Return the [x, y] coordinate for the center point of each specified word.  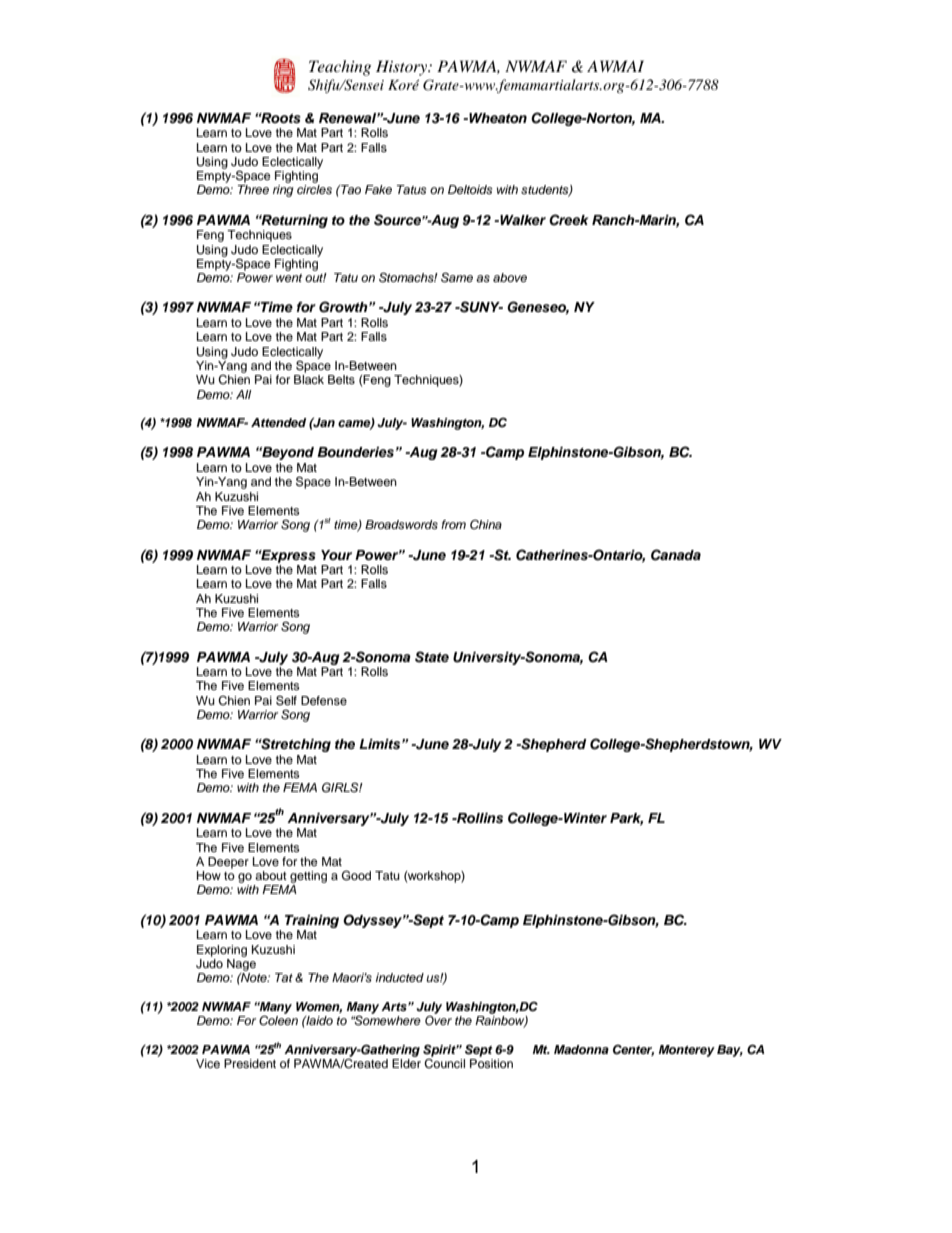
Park [626, 819]
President [250, 1063]
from [453, 524]
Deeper [228, 863]
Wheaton [497, 118]
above [510, 277]
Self [286, 700]
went [289, 278]
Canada [676, 555]
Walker [522, 220]
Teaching [340, 68]
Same [457, 277]
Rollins [479, 818]
